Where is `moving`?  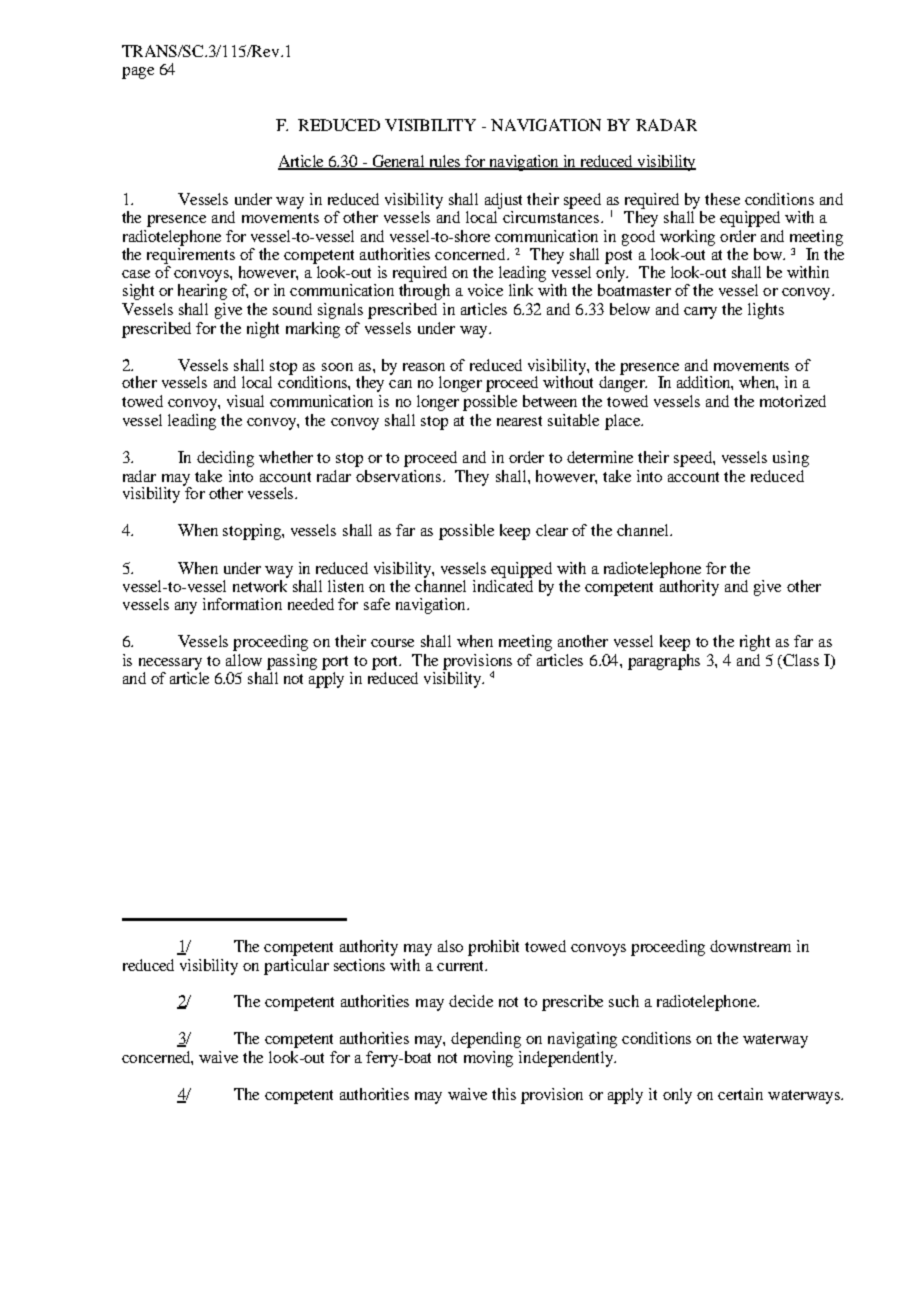 moving is located at coordinates (488, 1059).
